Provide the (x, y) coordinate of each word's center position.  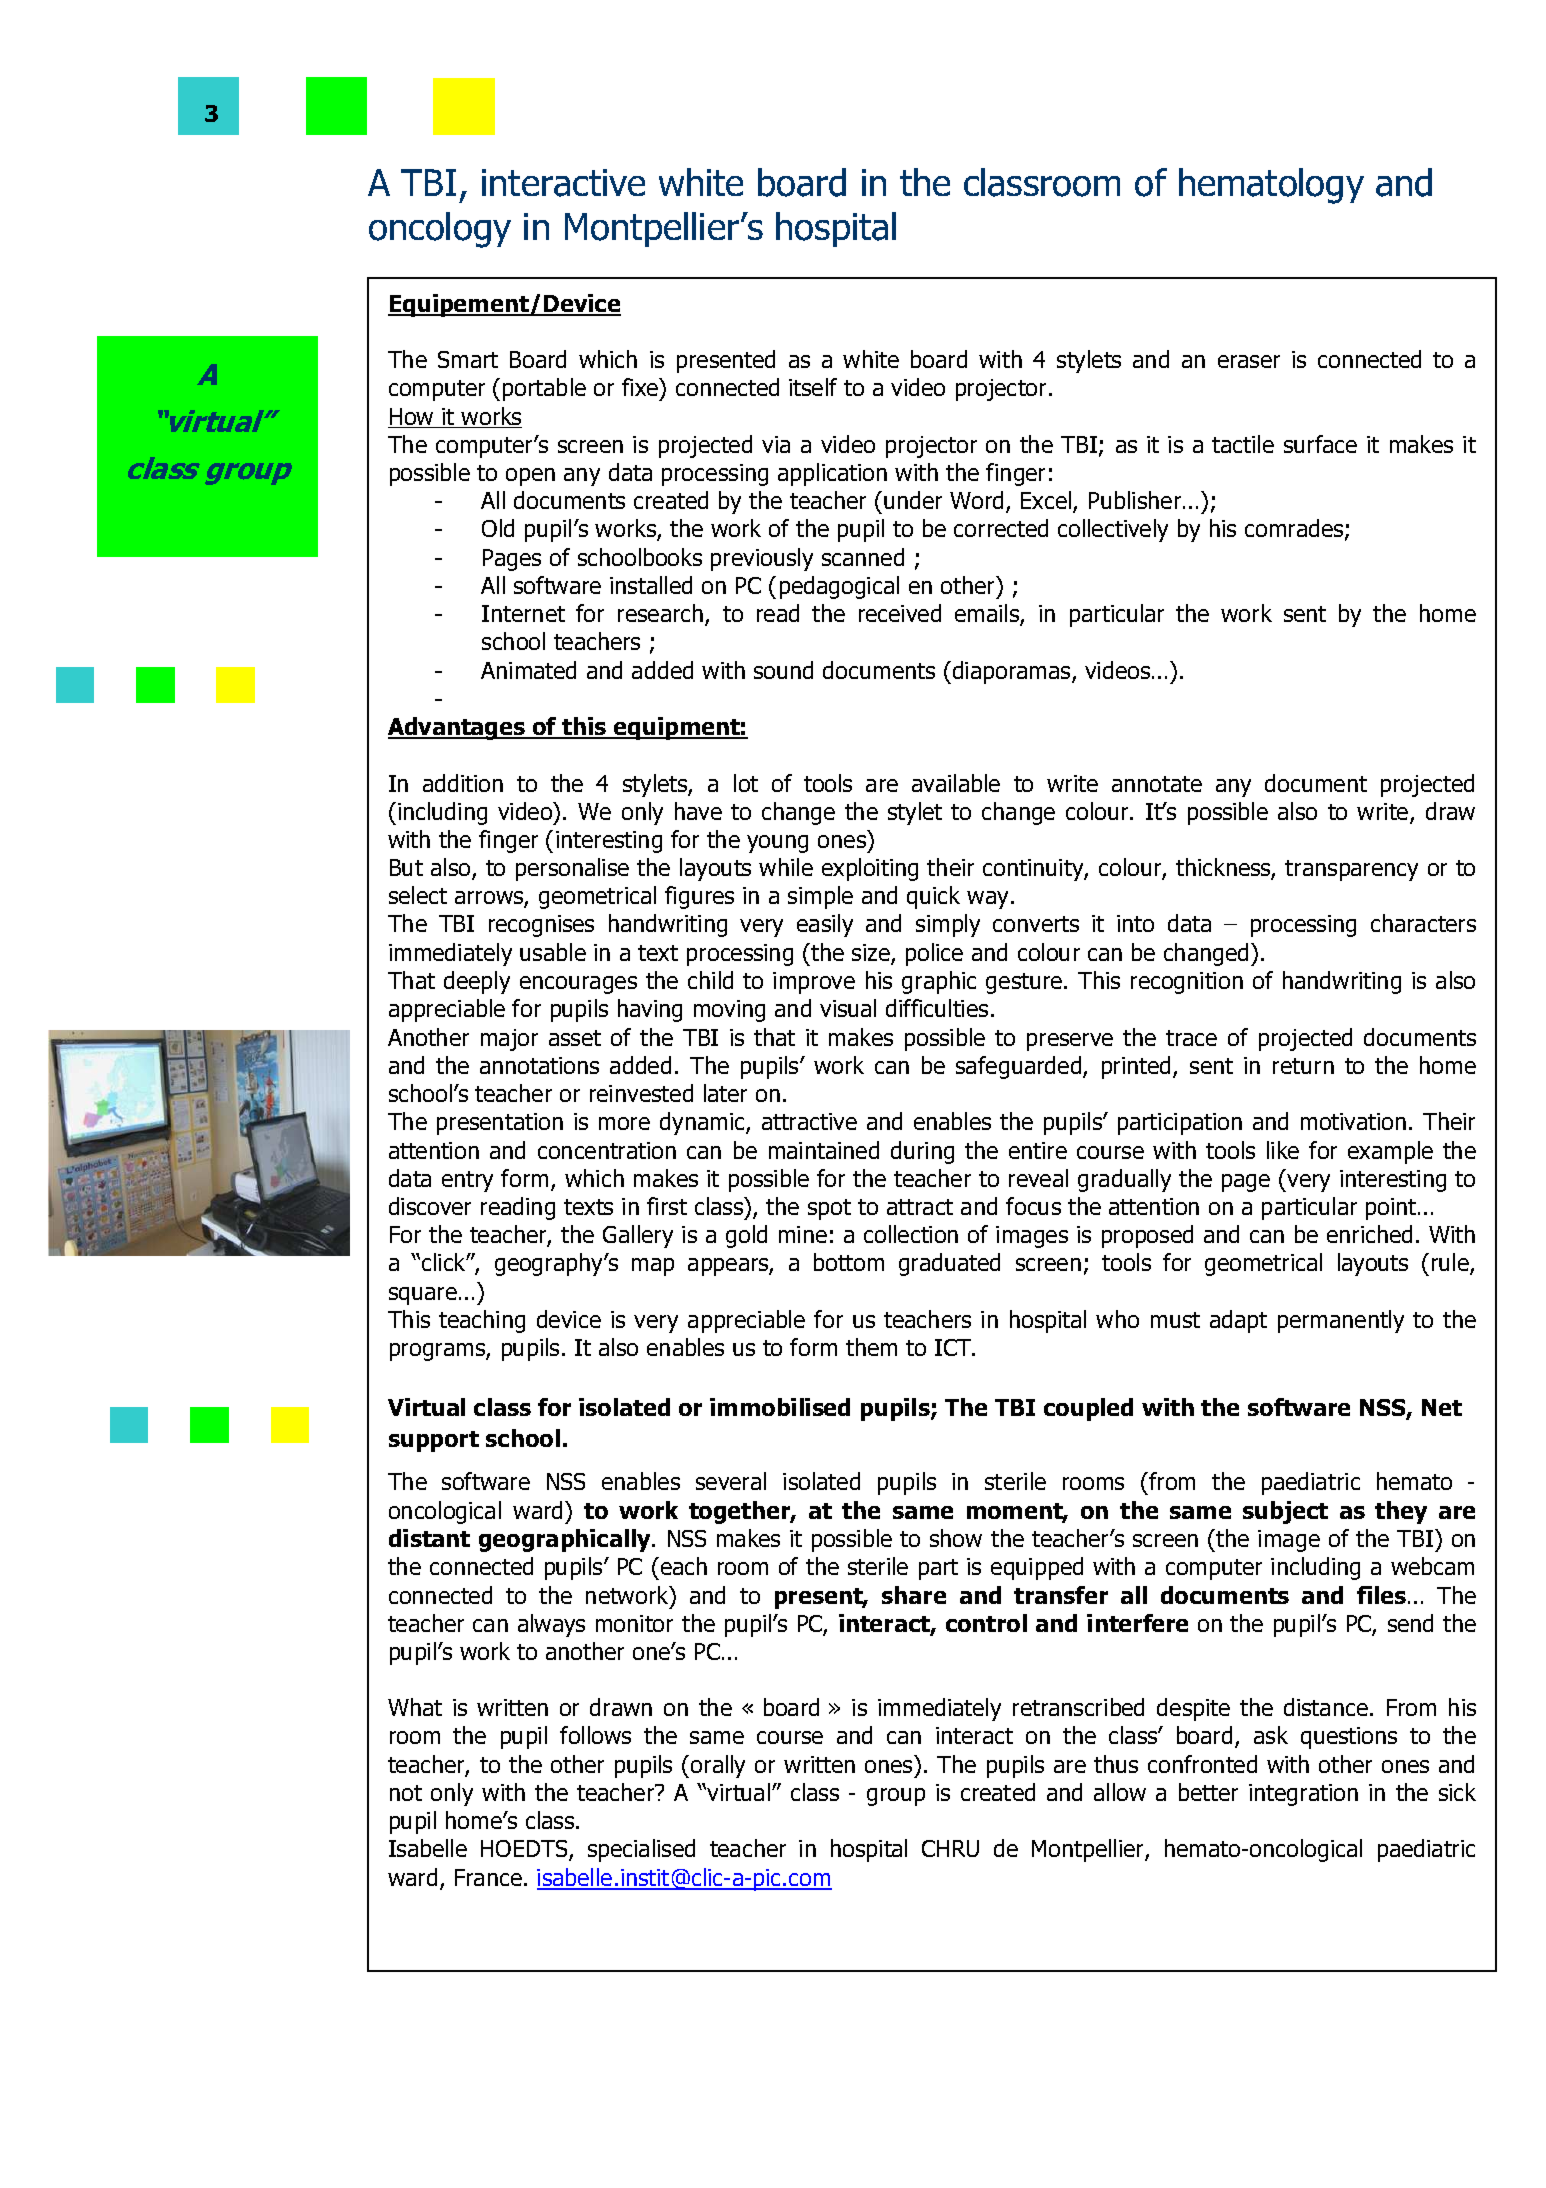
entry (467, 1181)
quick (933, 897)
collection (911, 1234)
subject (1285, 1512)
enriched (1369, 1234)
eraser (1249, 361)
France (488, 1877)
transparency (1351, 870)
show (956, 1538)
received (900, 613)
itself (813, 387)
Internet (523, 613)
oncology (440, 230)
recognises (541, 926)
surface (1320, 444)
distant (429, 1538)
